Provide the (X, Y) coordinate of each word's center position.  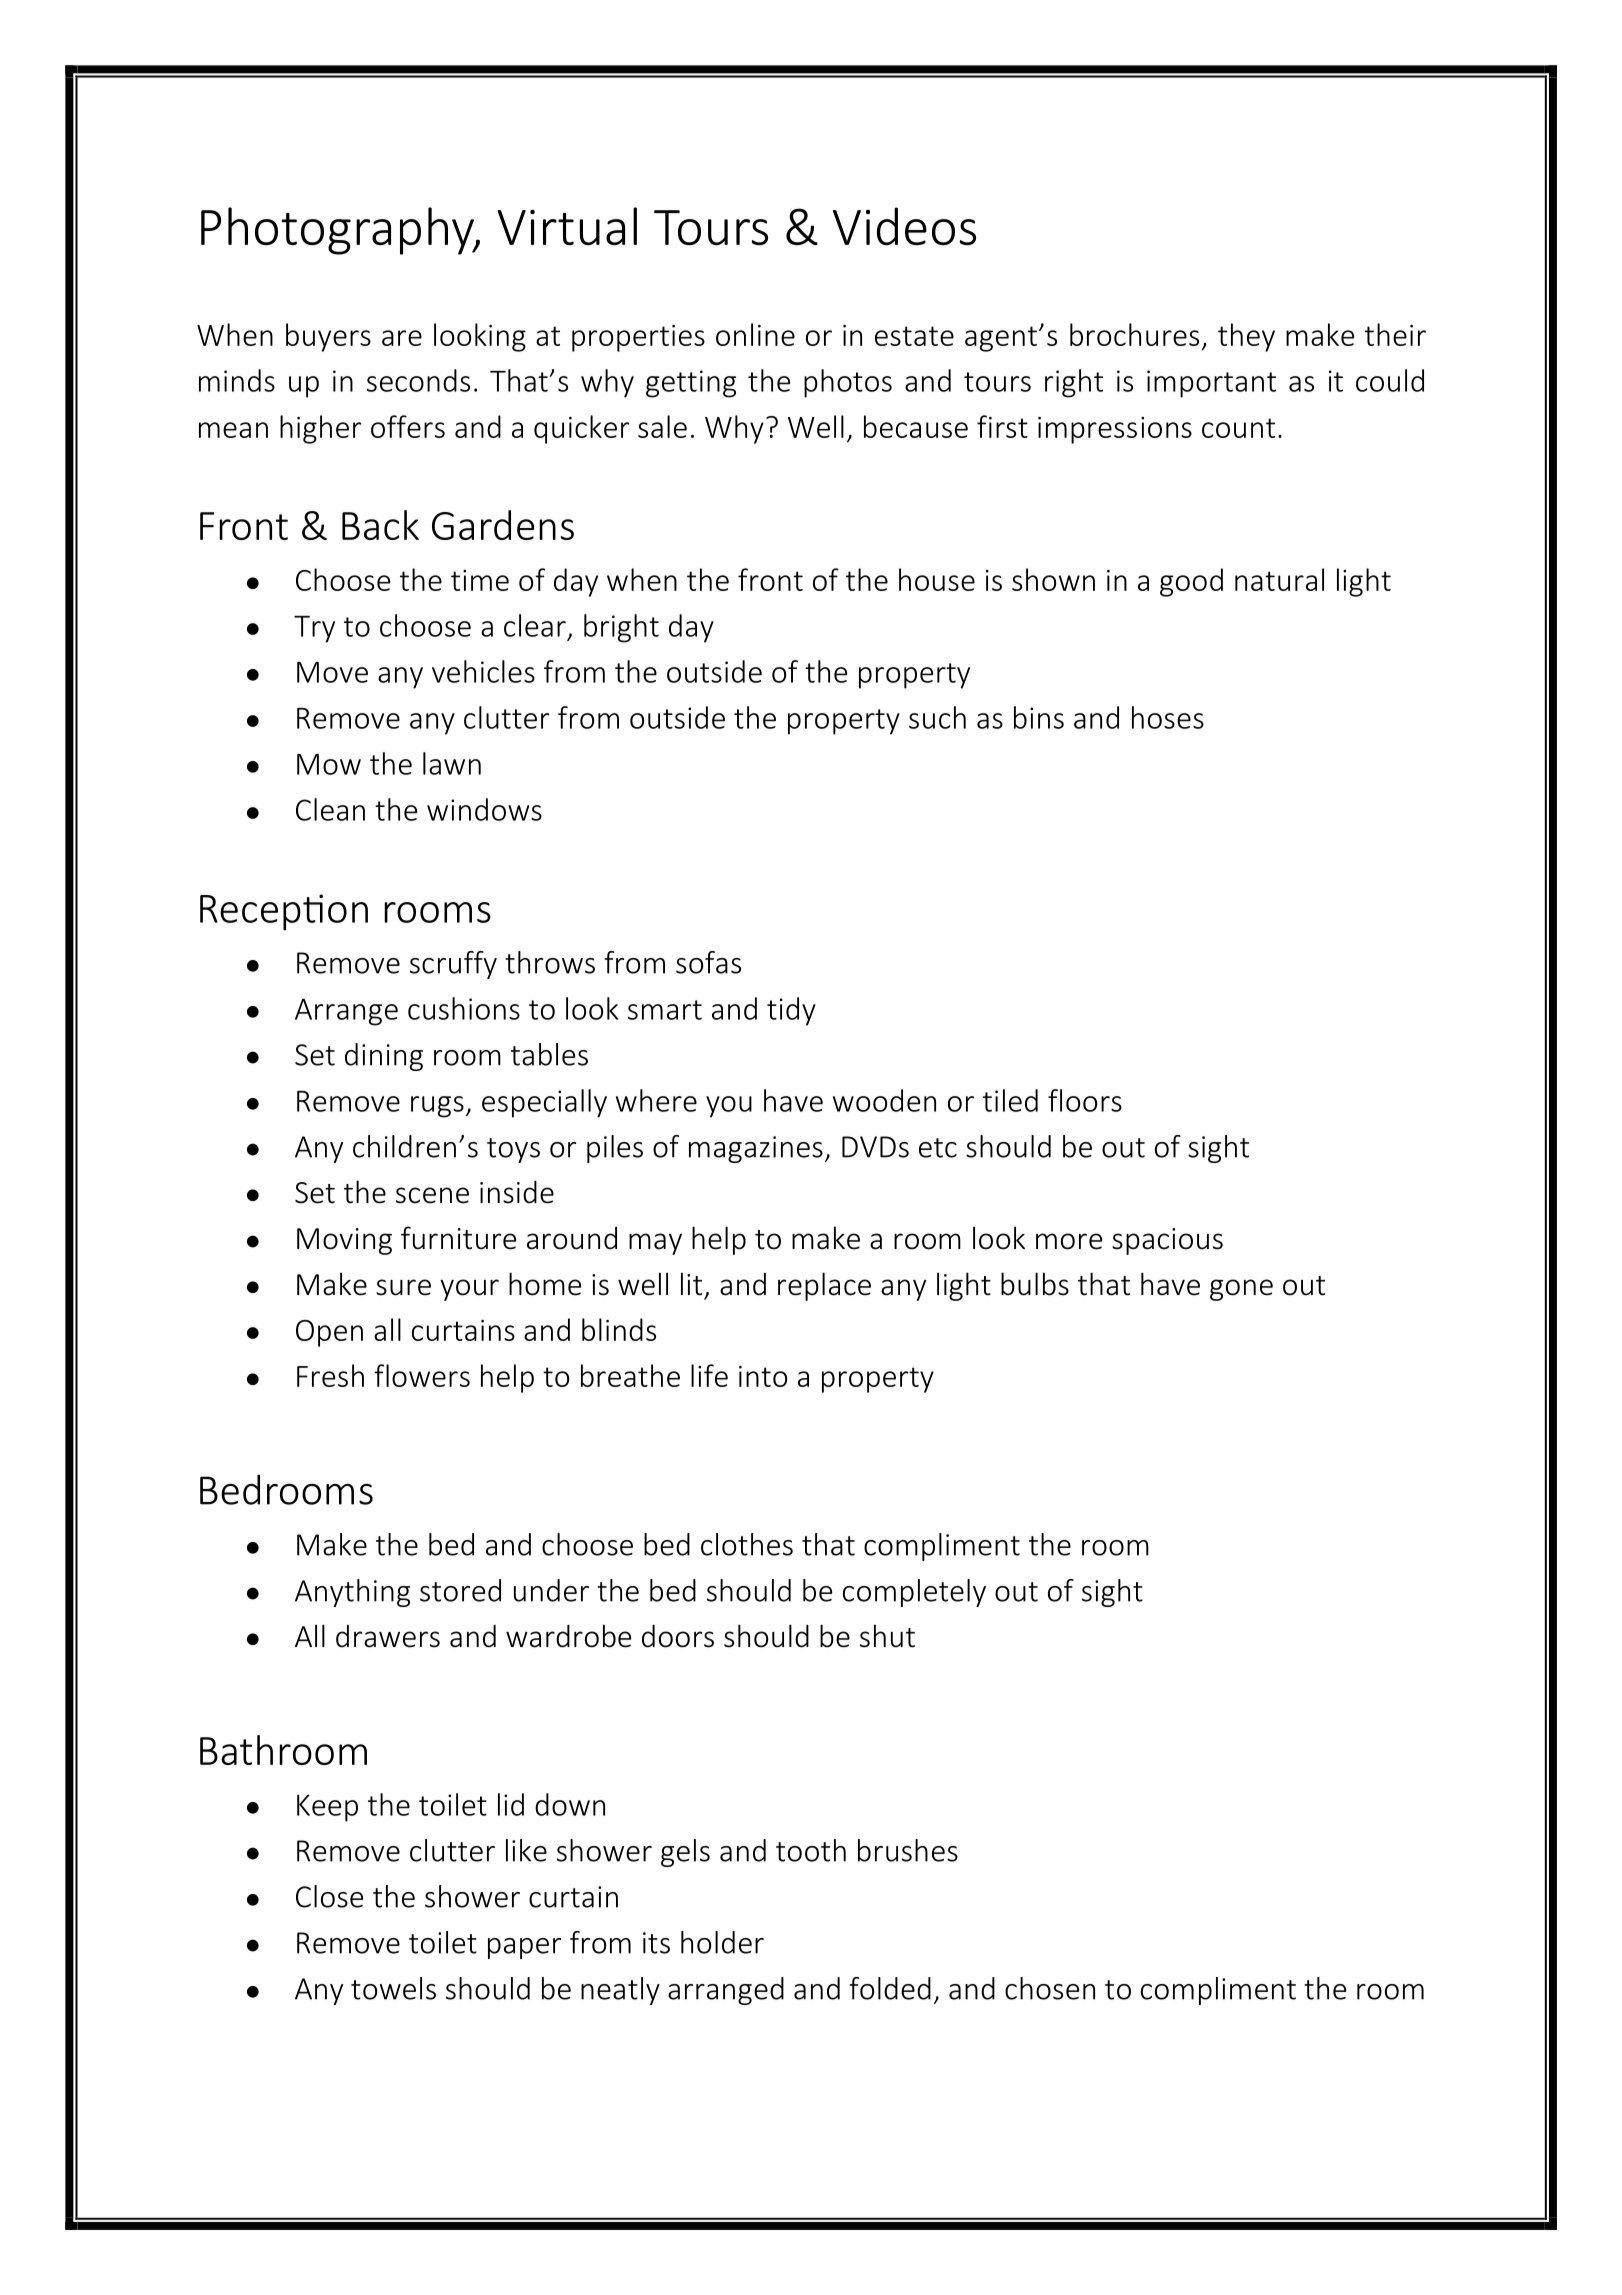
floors (1085, 1100)
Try (314, 629)
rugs (437, 1107)
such (937, 717)
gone (1241, 1290)
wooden (884, 1100)
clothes (747, 1544)
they (1246, 337)
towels (393, 1988)
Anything (352, 1593)
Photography (338, 231)
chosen (1050, 1988)
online (755, 334)
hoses (1168, 717)
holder (722, 1942)
